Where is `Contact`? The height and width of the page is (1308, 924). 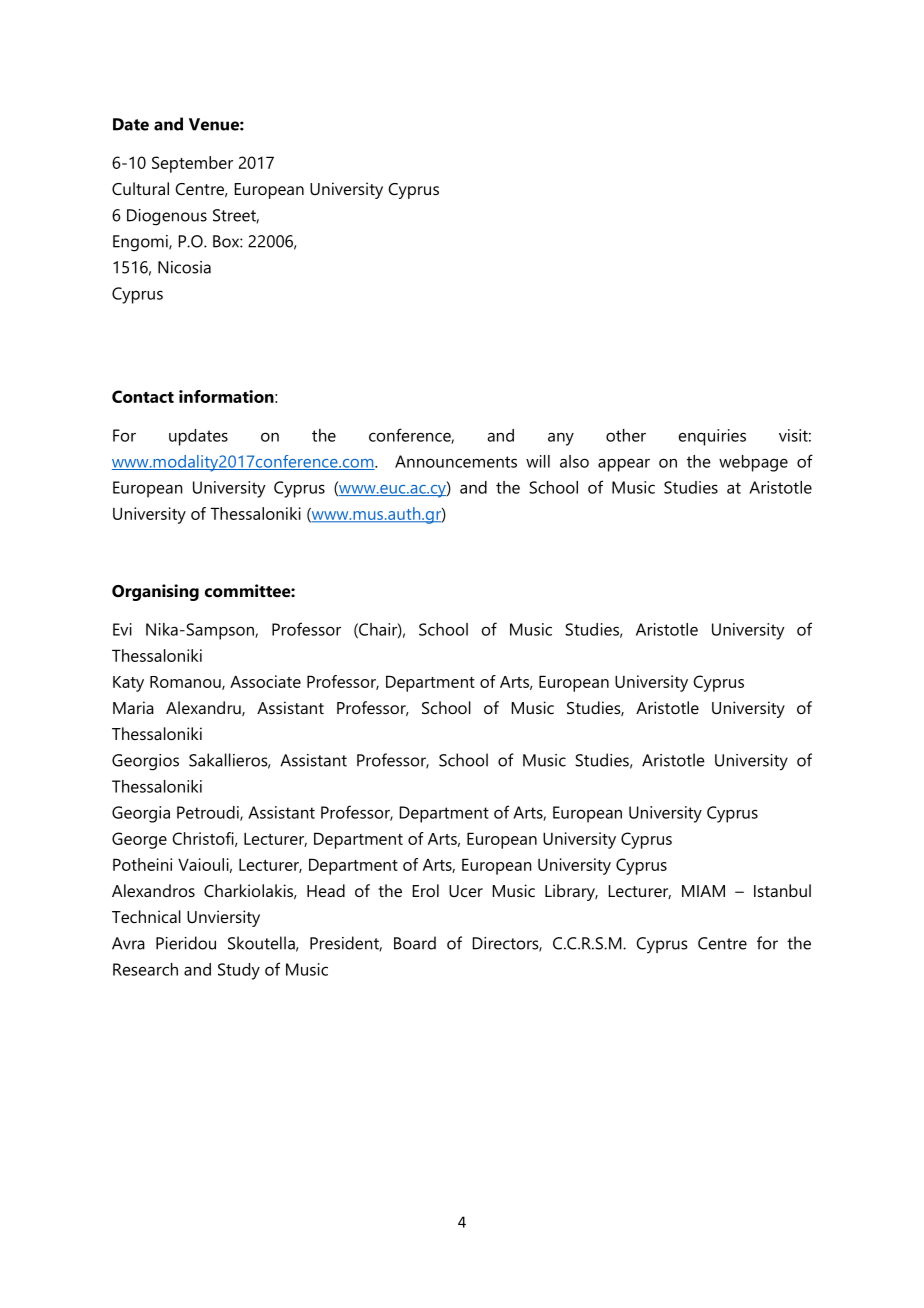
Contact is located at coordinates (143, 396).
